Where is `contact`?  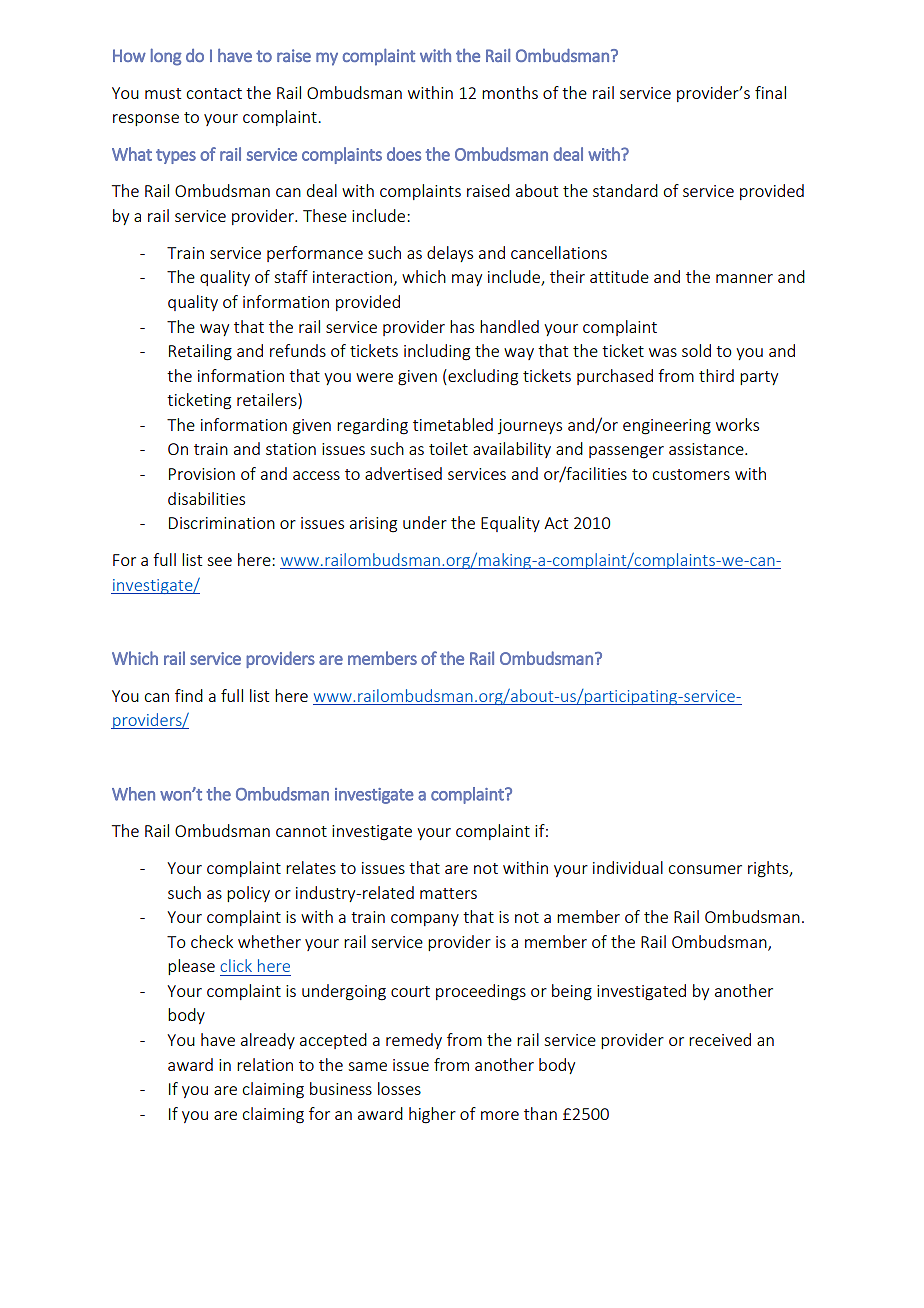
contact is located at coordinates (214, 93).
